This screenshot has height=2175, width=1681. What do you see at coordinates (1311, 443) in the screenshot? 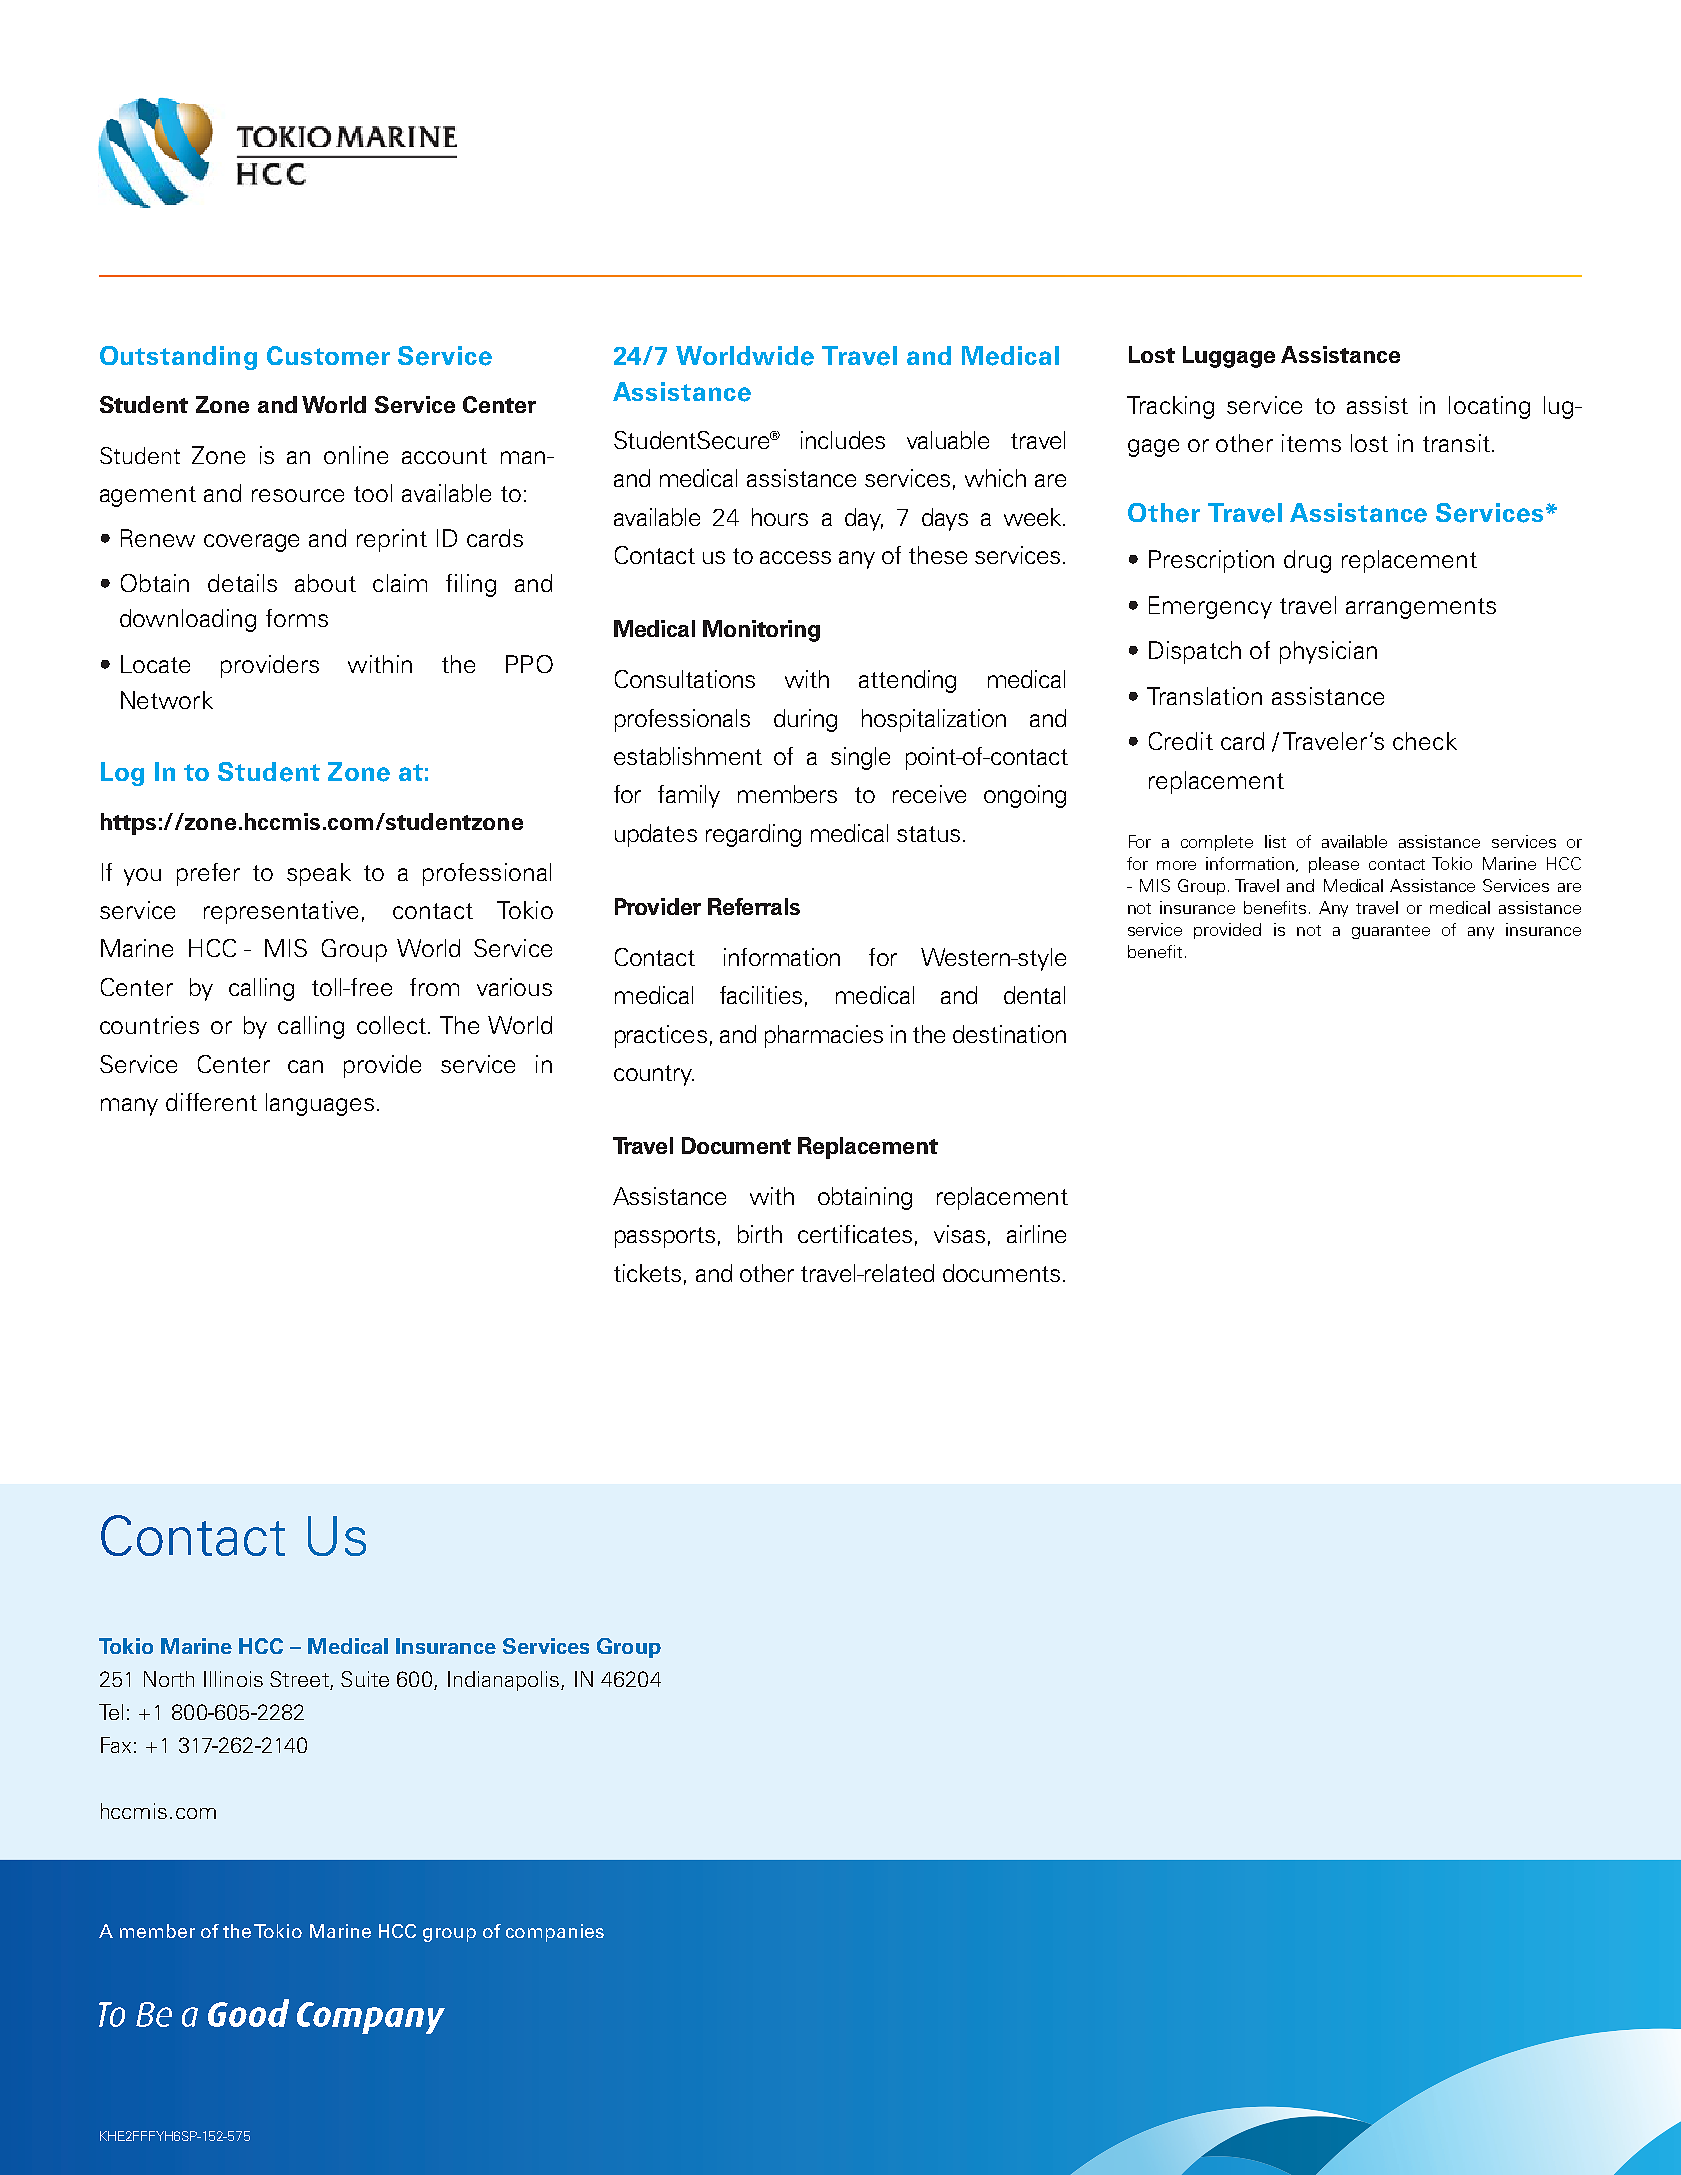
I see `items` at bounding box center [1311, 443].
